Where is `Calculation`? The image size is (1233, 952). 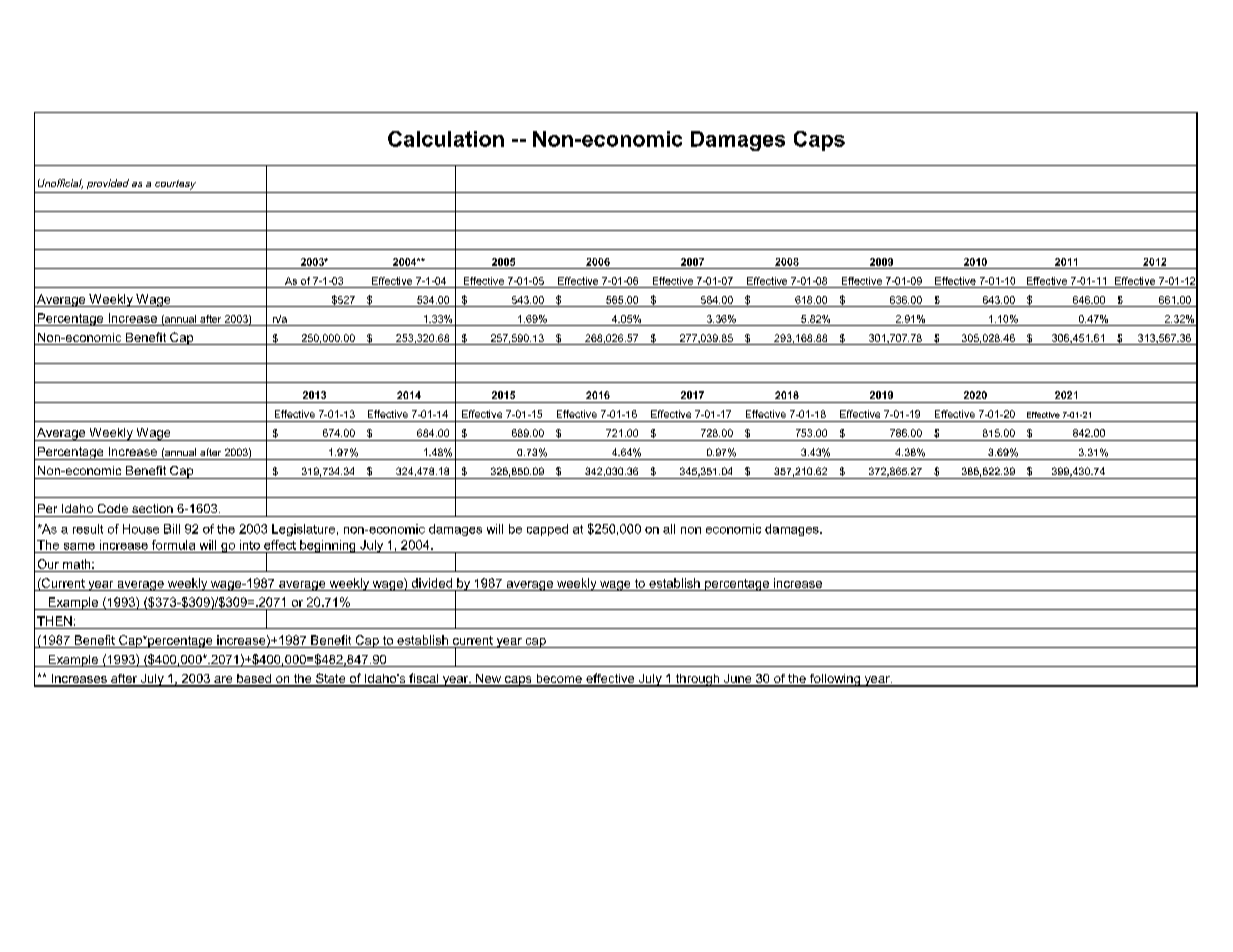
Calculation is located at coordinates (446, 139).
